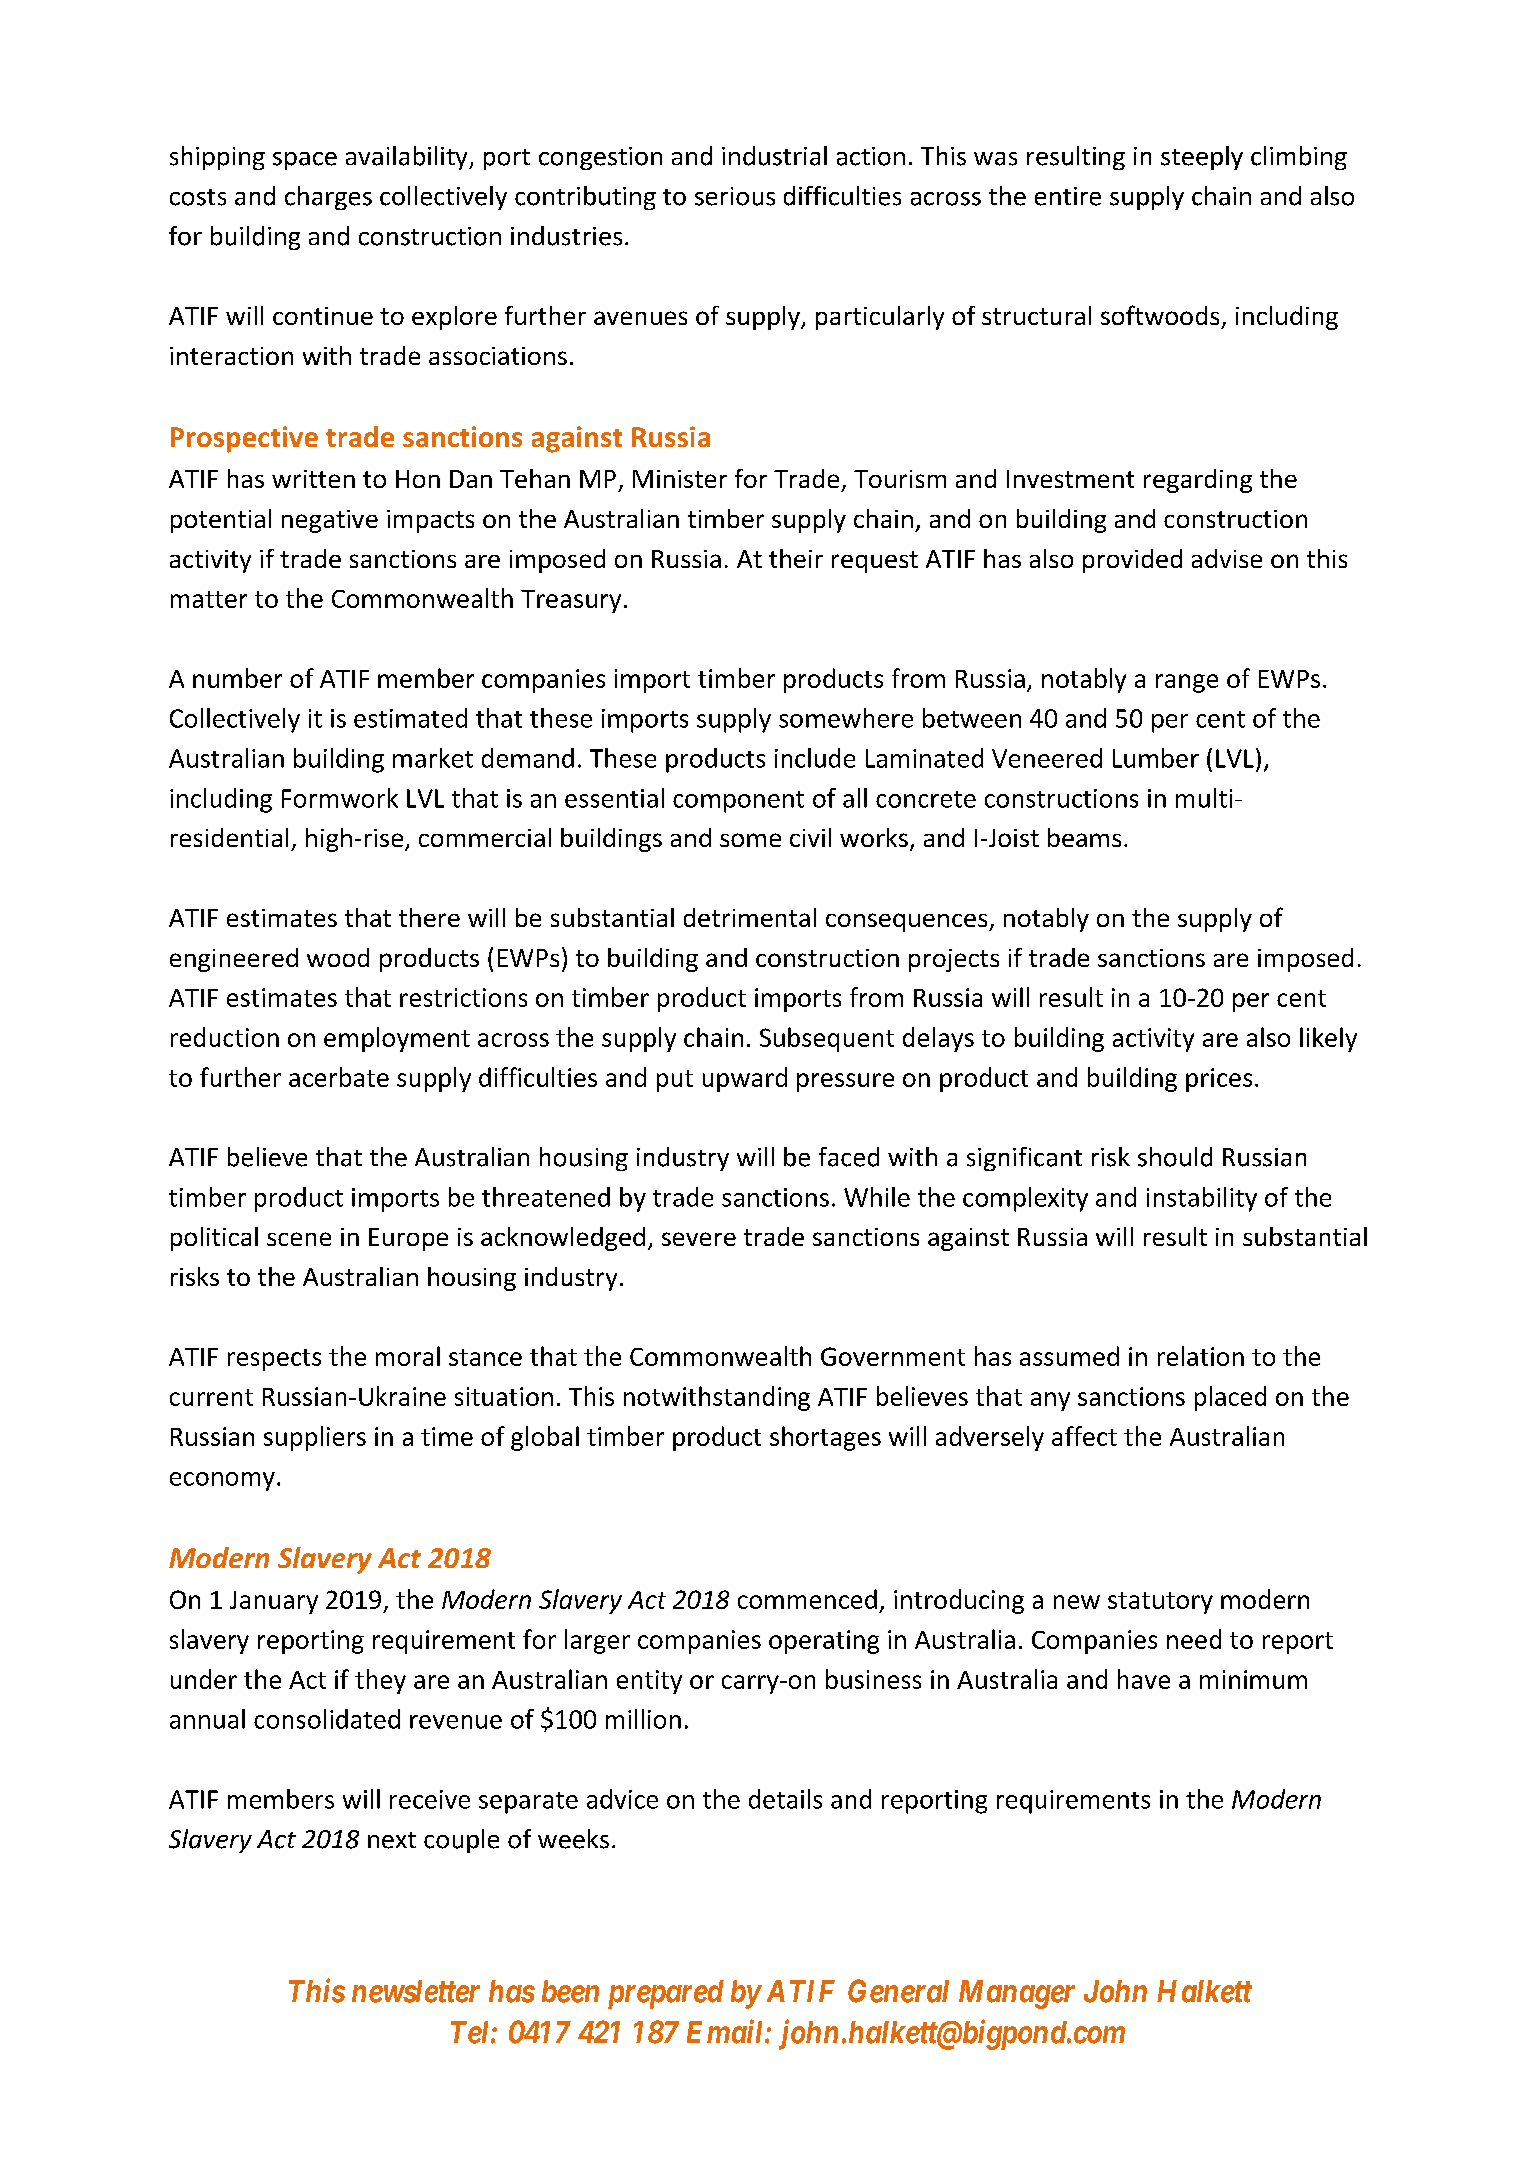 The width and height of the screenshot is (1538, 2175). What do you see at coordinates (735, 196) in the screenshot?
I see `serious` at bounding box center [735, 196].
